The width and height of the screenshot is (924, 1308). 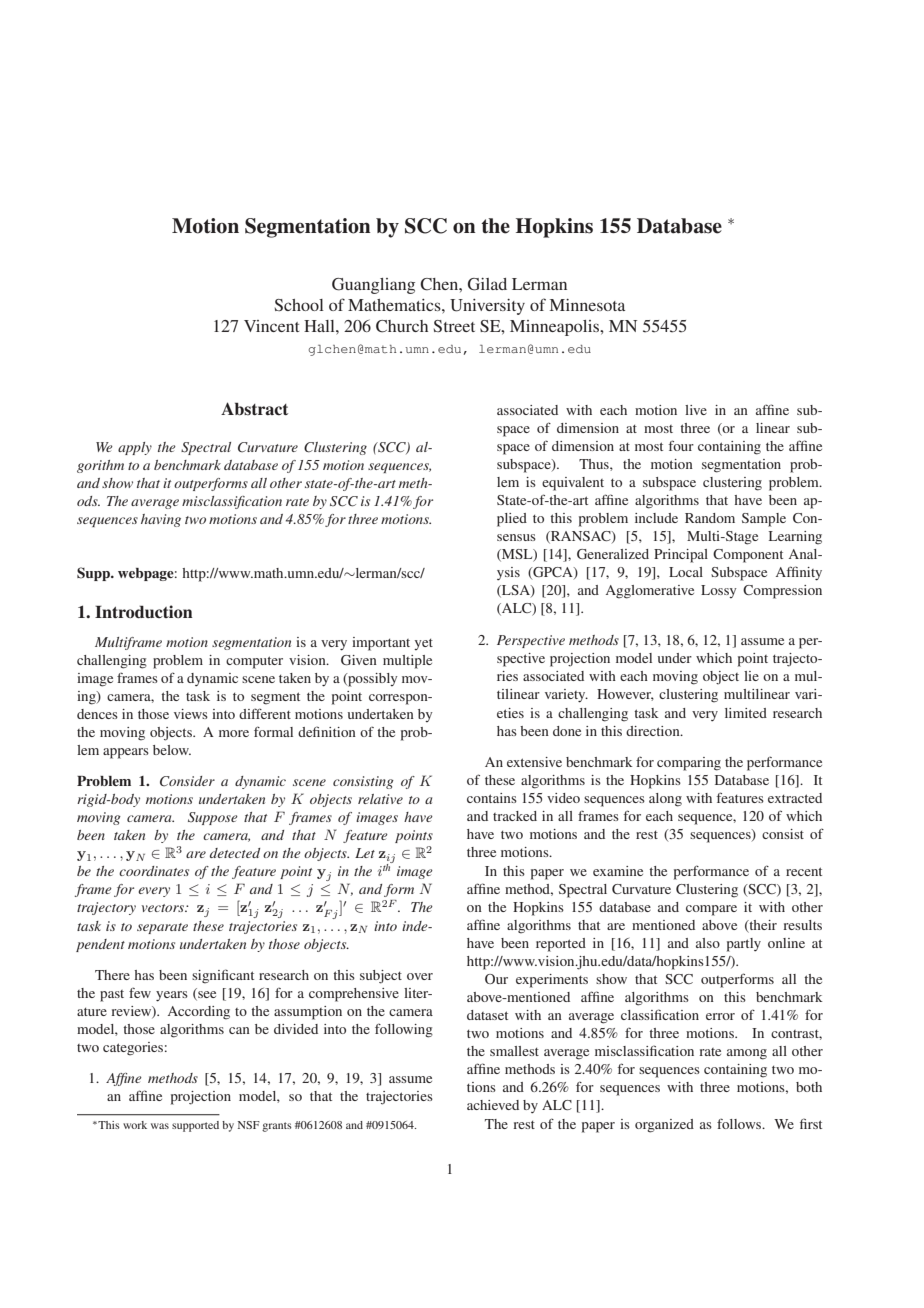 I want to click on Vincent, so click(x=271, y=326).
